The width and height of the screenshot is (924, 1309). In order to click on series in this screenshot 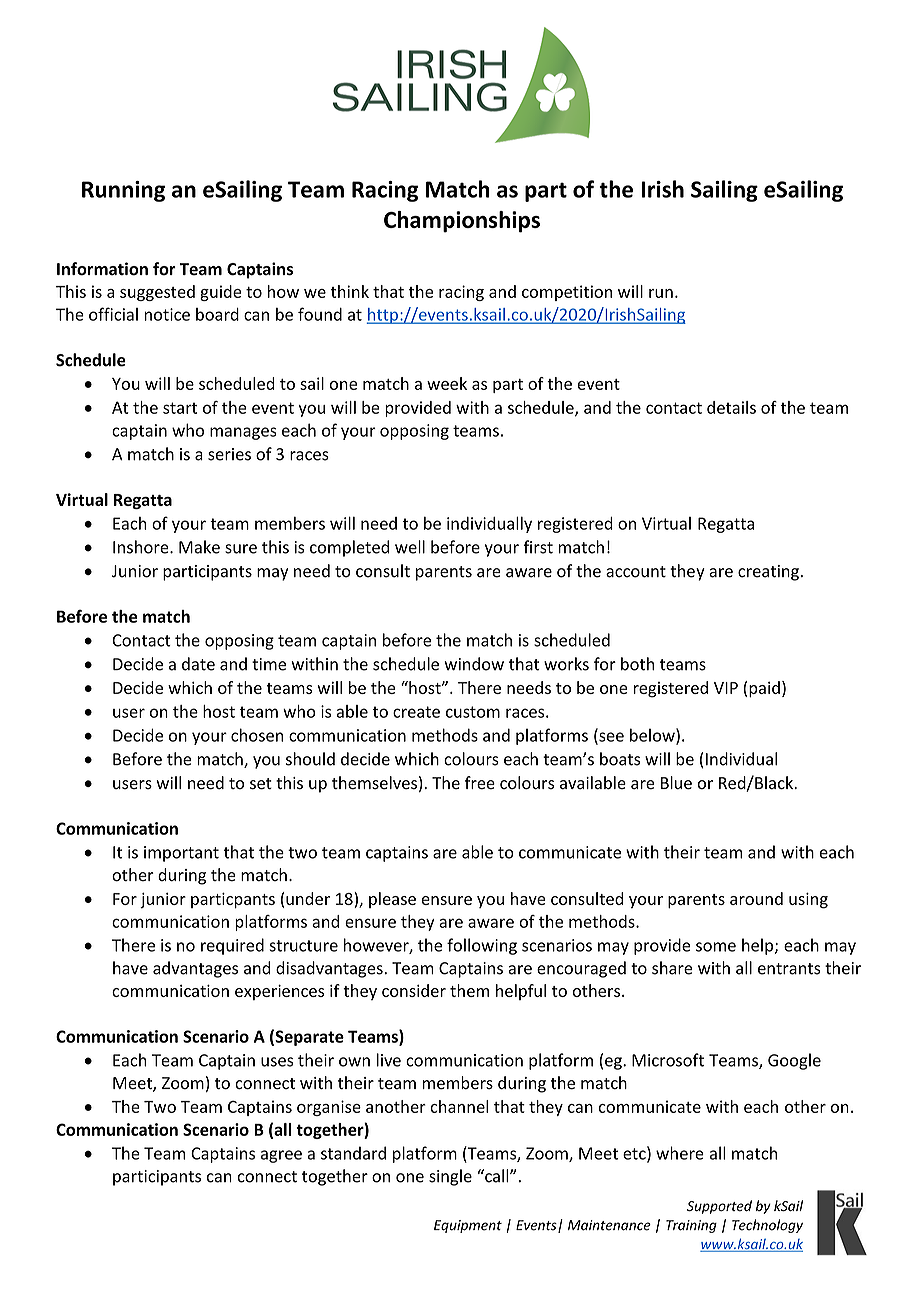, I will do `click(229, 454)`.
